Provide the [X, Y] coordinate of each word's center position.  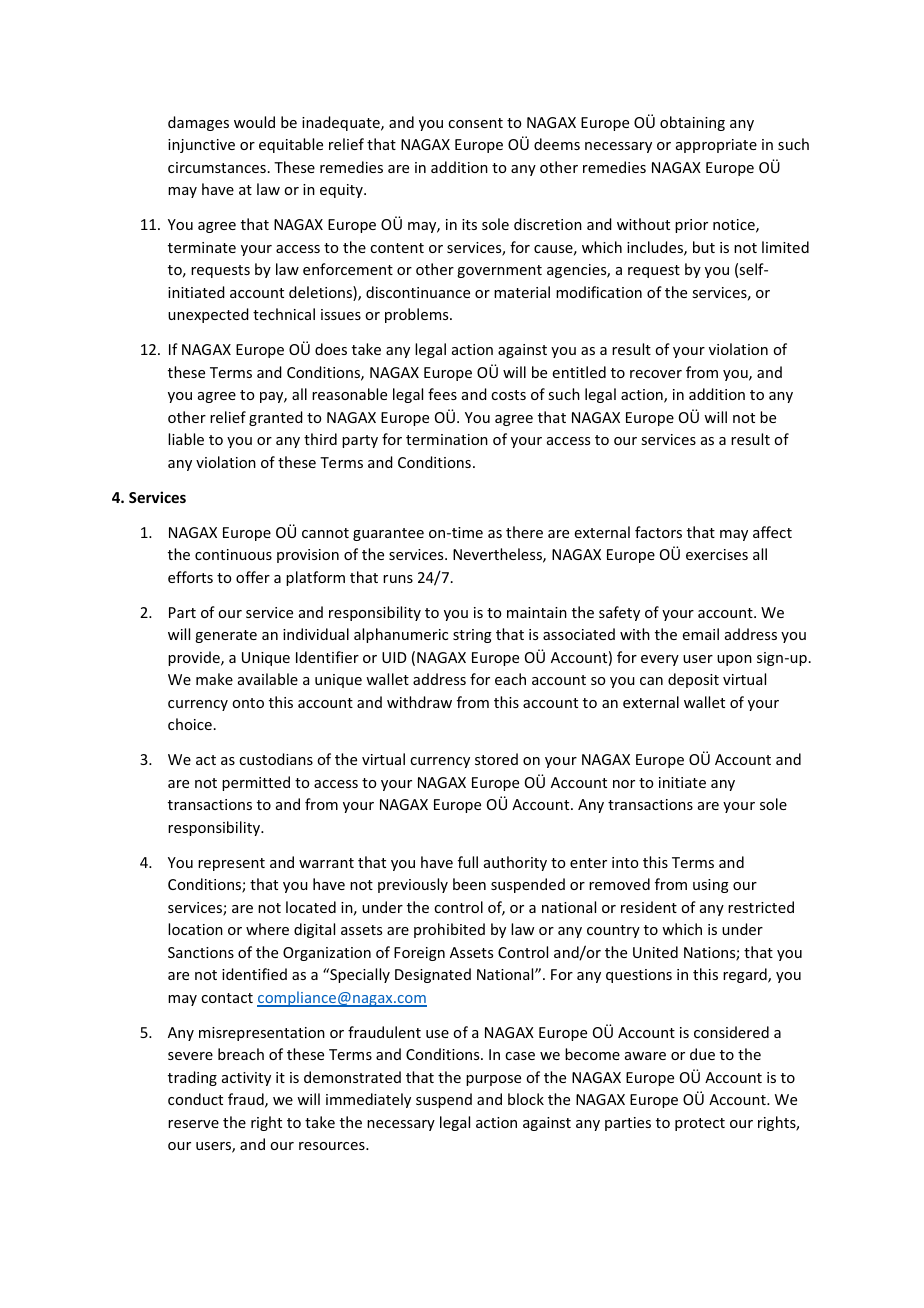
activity [246, 1079]
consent [475, 123]
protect [700, 1124]
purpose [493, 1080]
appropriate [716, 146]
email [701, 634]
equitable [291, 145]
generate [226, 636]
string [472, 636]
